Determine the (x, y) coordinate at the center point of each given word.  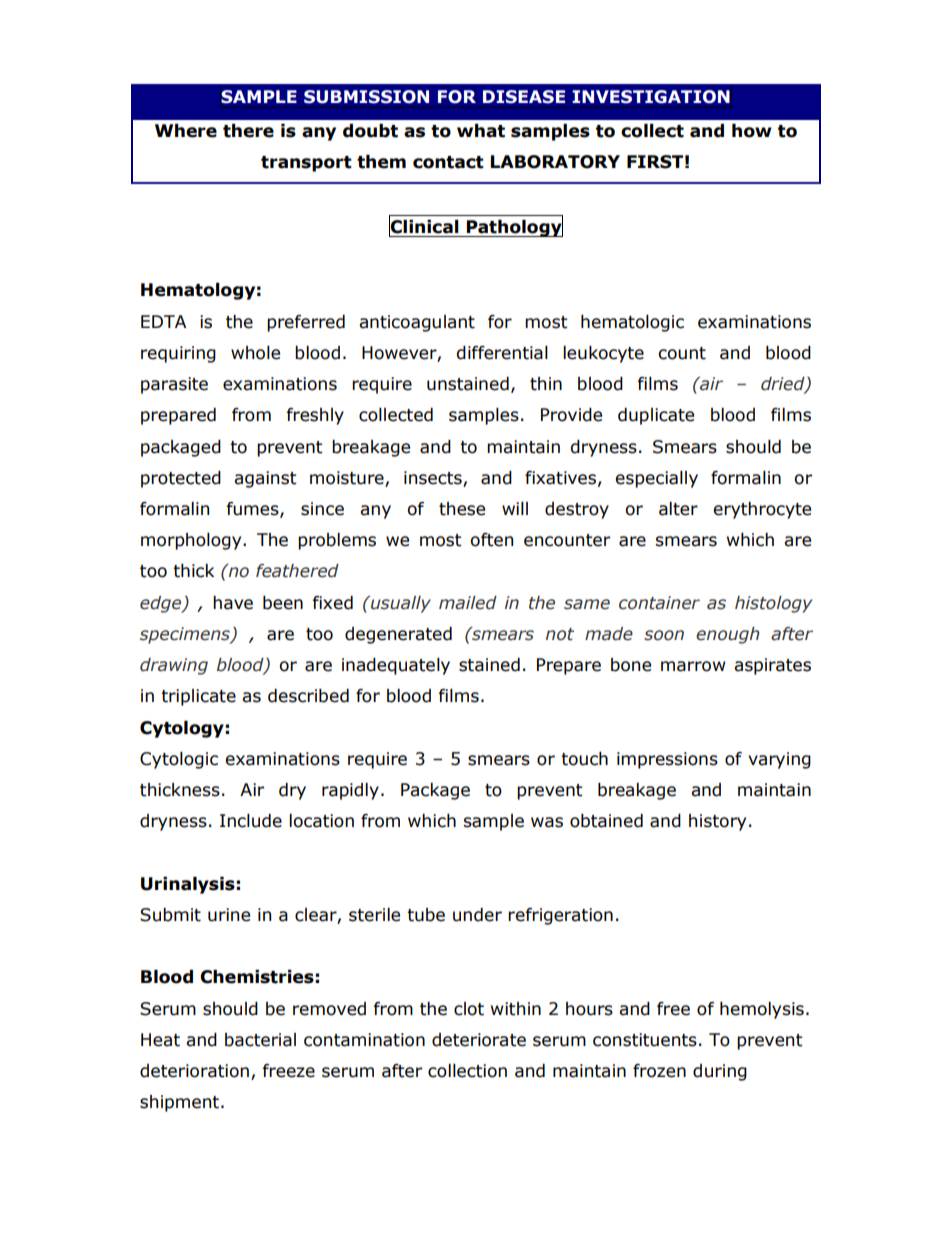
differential (502, 353)
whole (255, 353)
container (659, 603)
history (717, 822)
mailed (468, 603)
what (481, 131)
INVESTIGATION (651, 97)
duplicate (656, 416)
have (233, 603)
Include (251, 821)
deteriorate (479, 1040)
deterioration (194, 1071)
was (547, 822)
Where (186, 131)
